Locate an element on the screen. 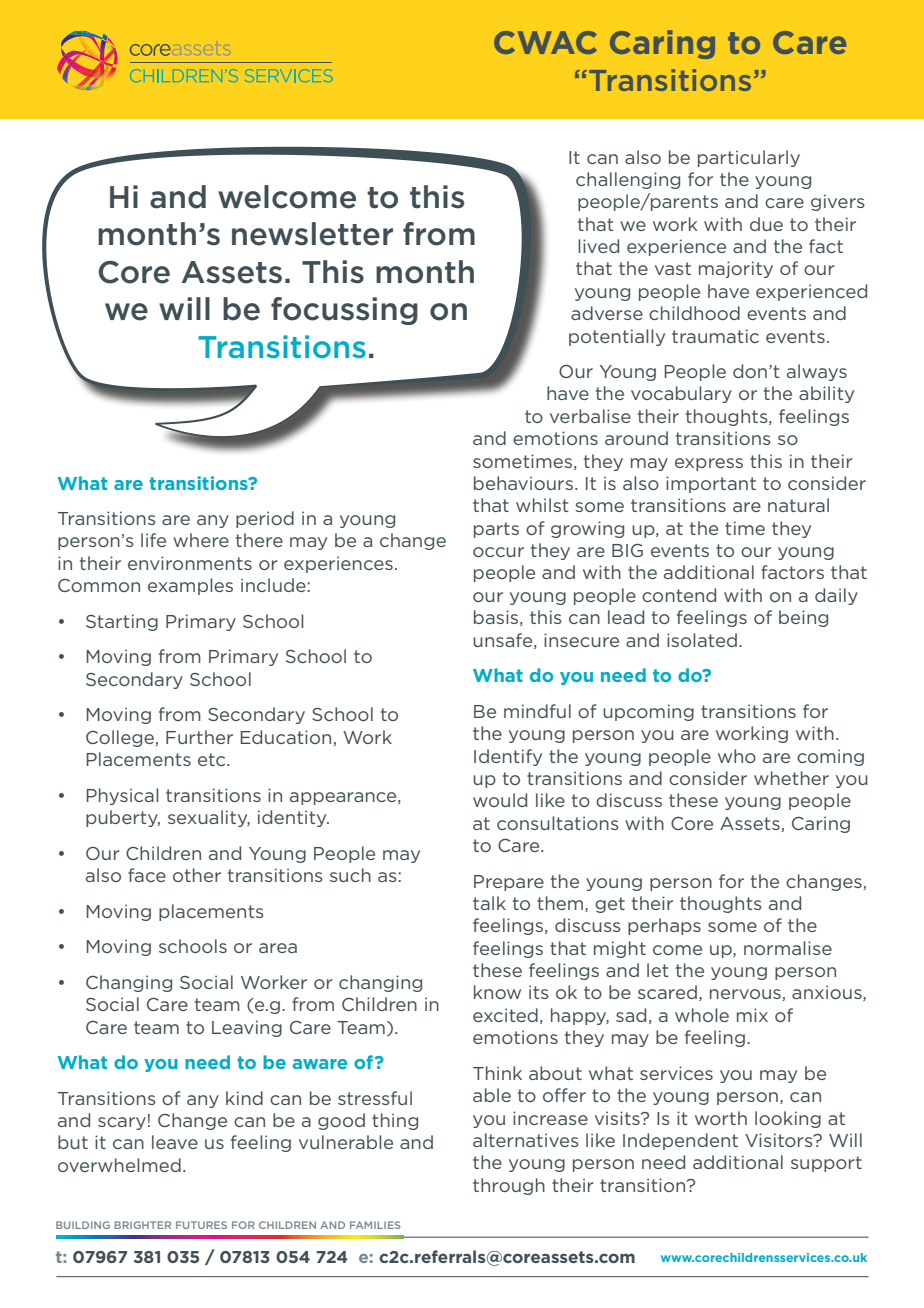  Prepare is located at coordinates (509, 883).
